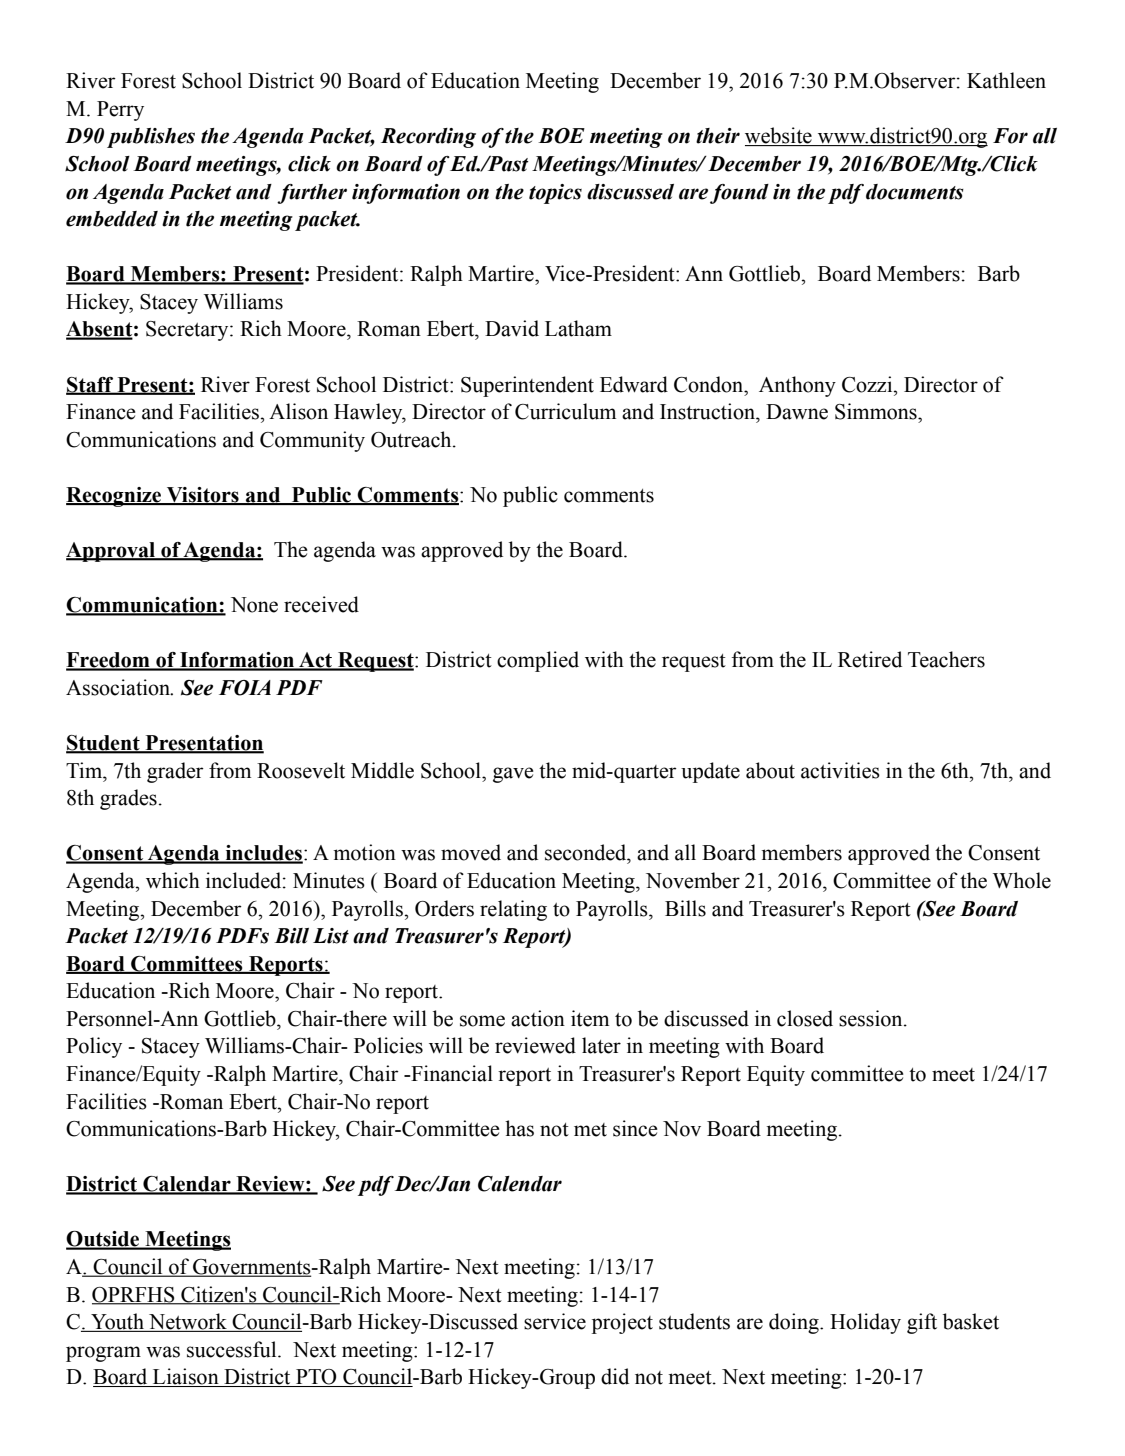 Image resolution: width=1125 pixels, height=1456 pixels. Describe the element at coordinates (555, 194) in the screenshot. I see `topics` at that location.
